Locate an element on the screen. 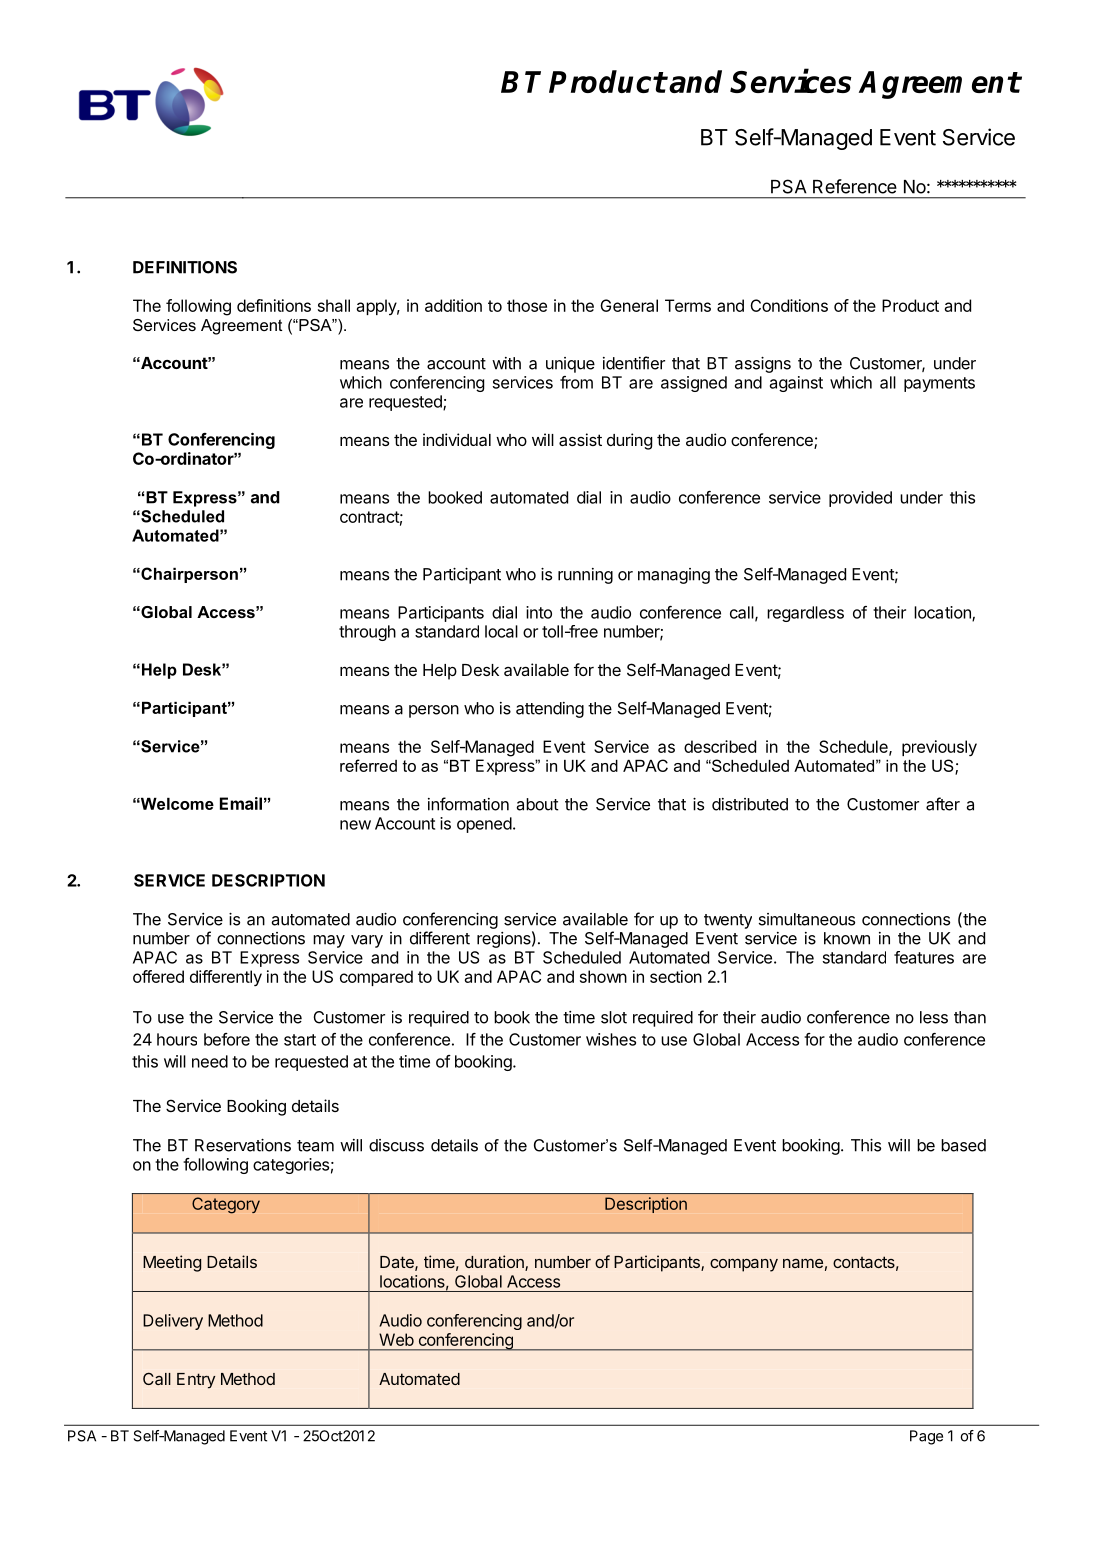  after is located at coordinates (943, 804).
